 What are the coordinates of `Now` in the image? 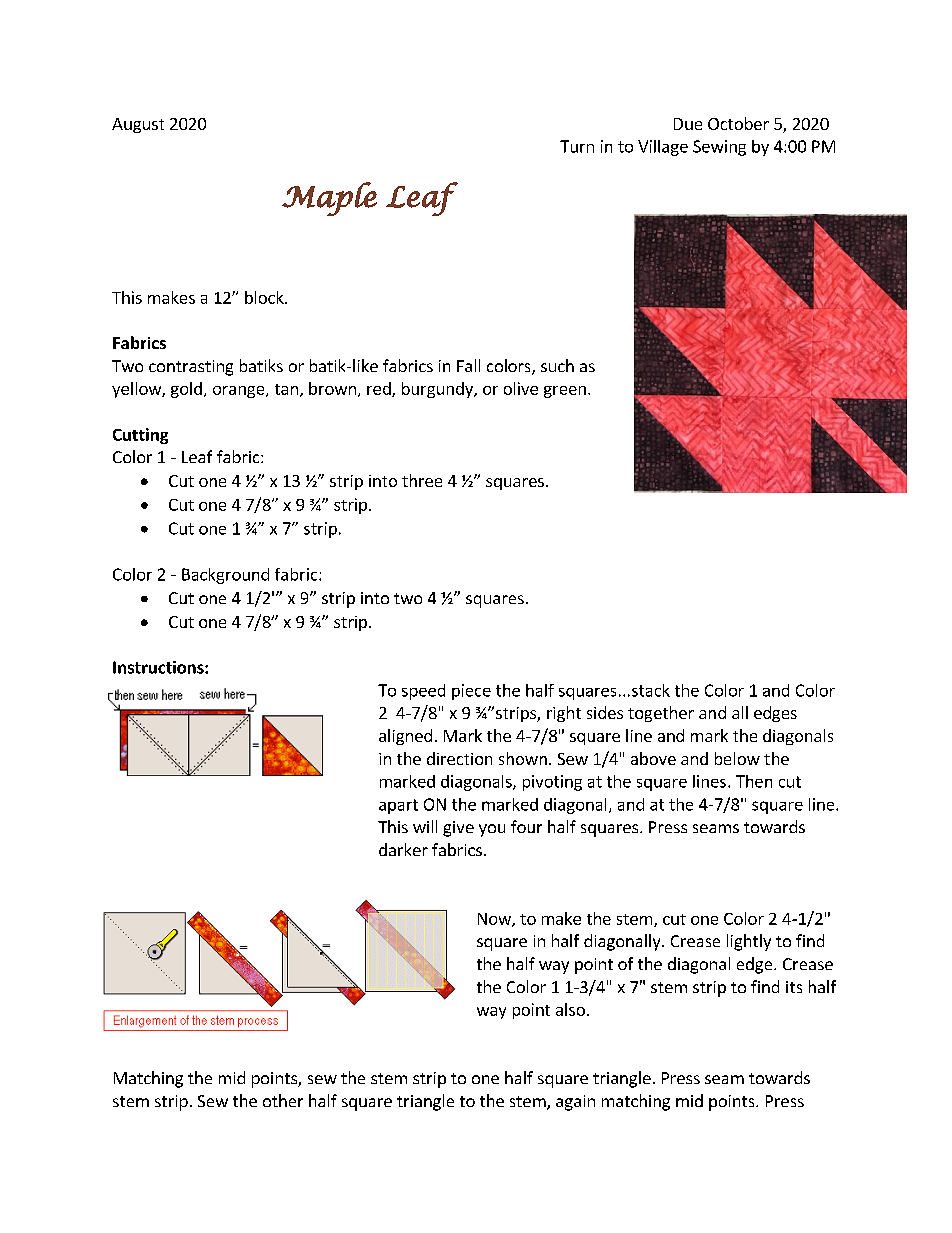 It's located at (495, 920).
